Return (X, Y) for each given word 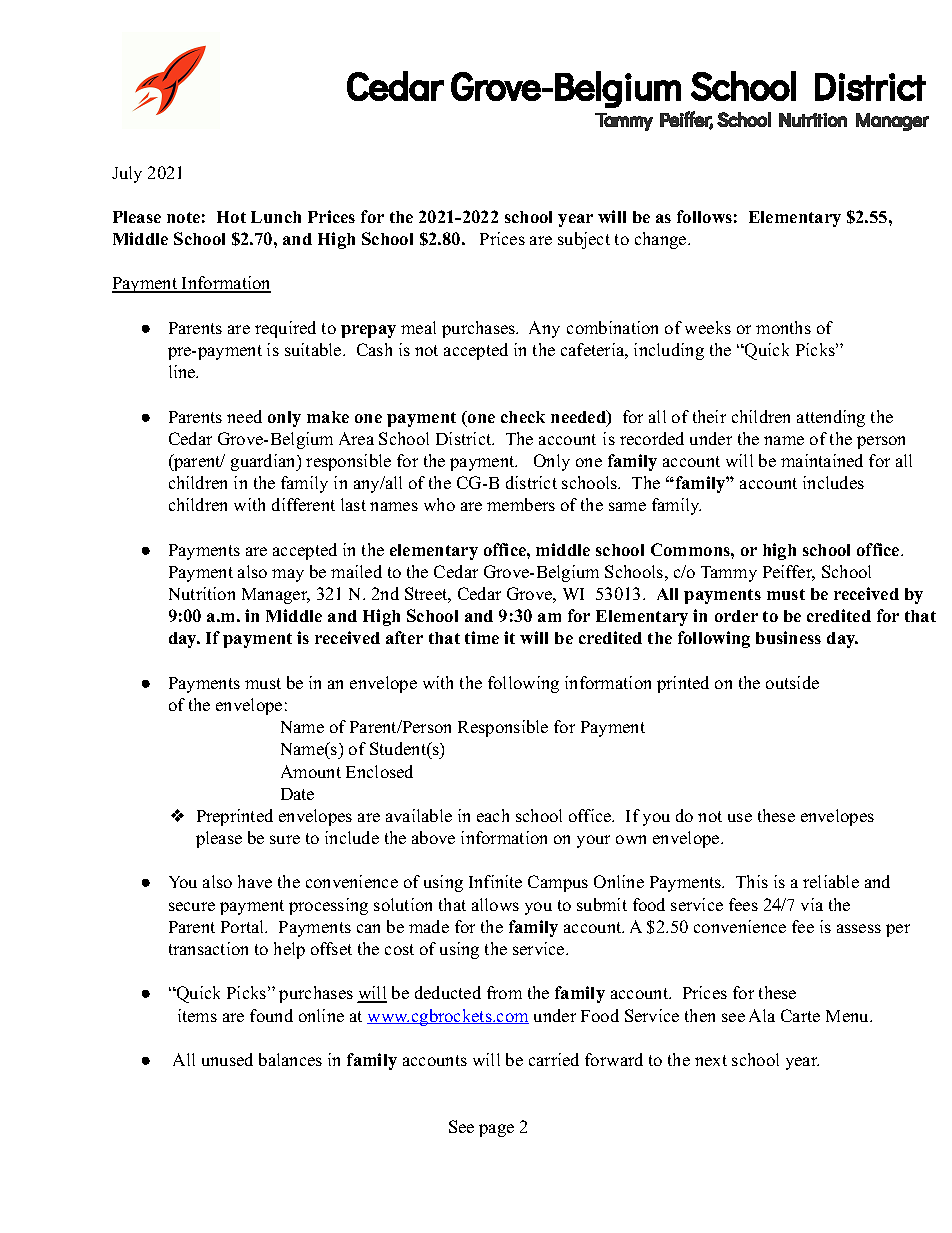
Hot (231, 217)
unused (227, 1059)
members (521, 504)
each (493, 815)
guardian (264, 462)
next (711, 1060)
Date (297, 794)
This (752, 881)
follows (704, 216)
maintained (822, 460)
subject (584, 240)
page (496, 1130)
